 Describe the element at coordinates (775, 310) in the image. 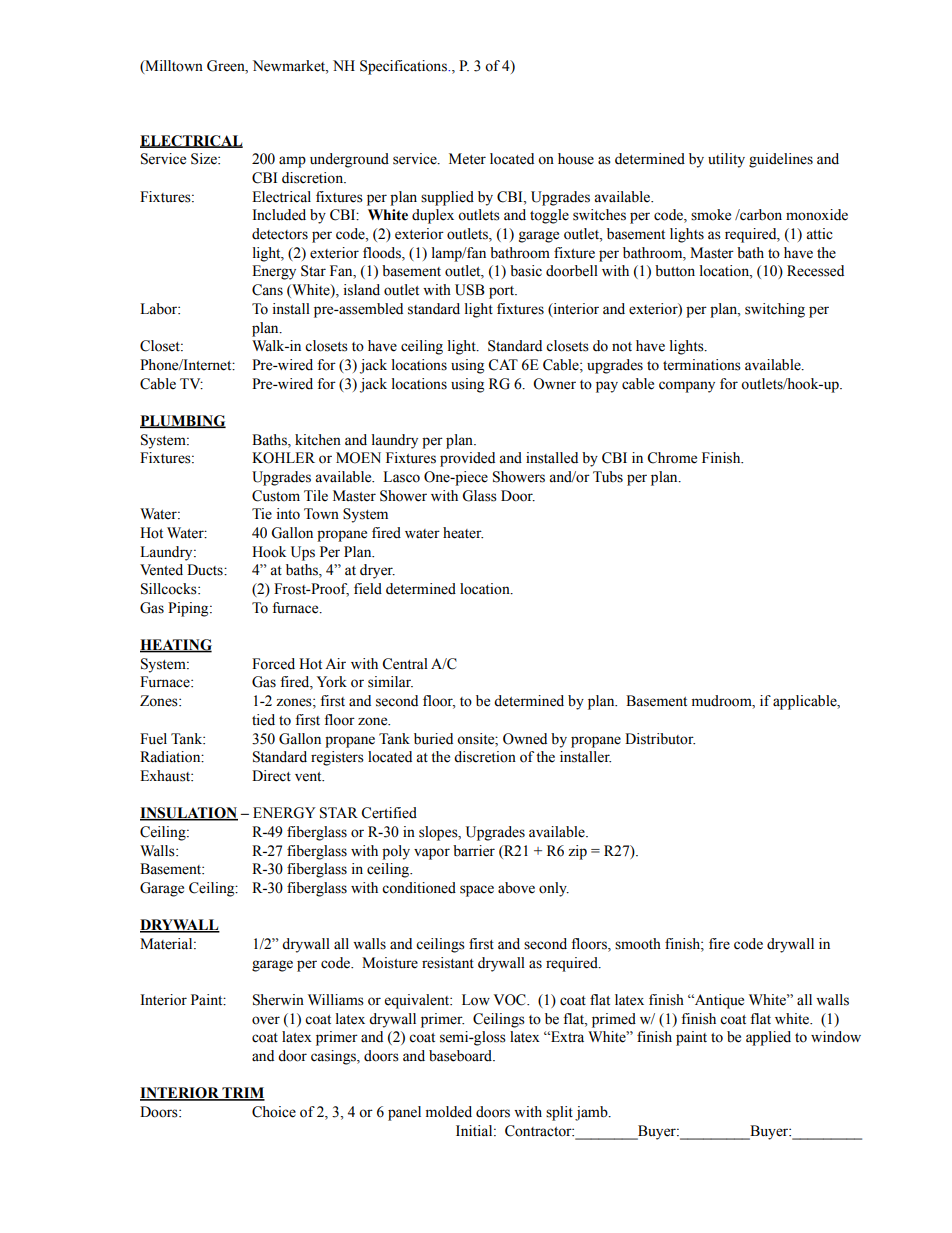

I see `switching` at that location.
